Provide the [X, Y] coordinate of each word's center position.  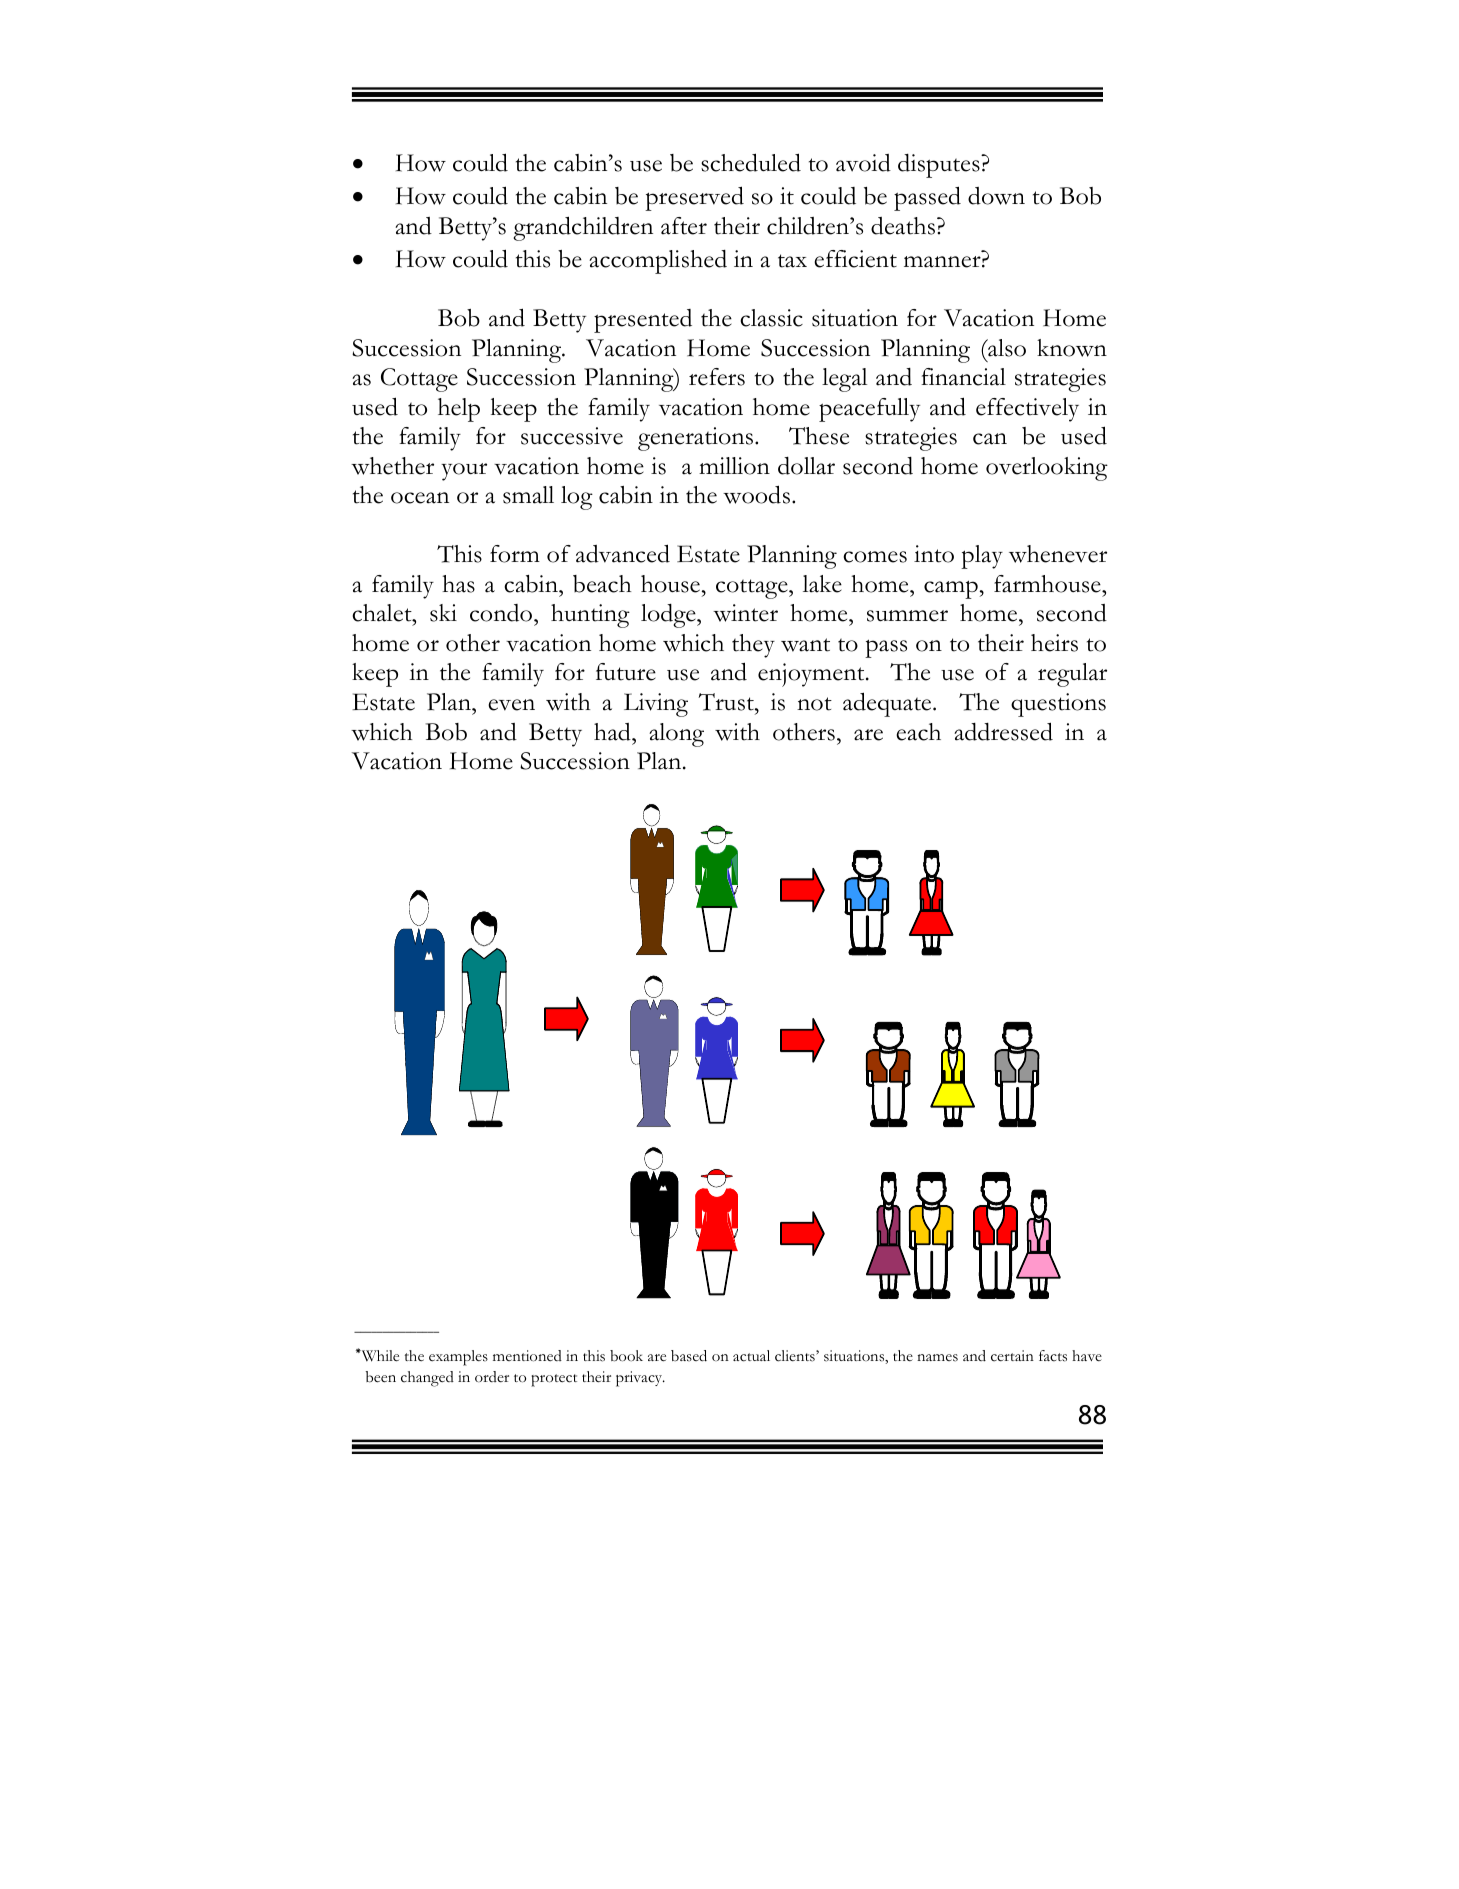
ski [443, 613]
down [996, 196]
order [492, 1376]
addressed [1003, 731]
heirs [1054, 643]
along [676, 735]
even [511, 705]
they [753, 646]
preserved [694, 198]
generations [697, 439]
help [459, 410]
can [990, 439]
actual [751, 1356]
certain [1012, 1356]
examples [458, 1358]
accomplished [658, 262]
